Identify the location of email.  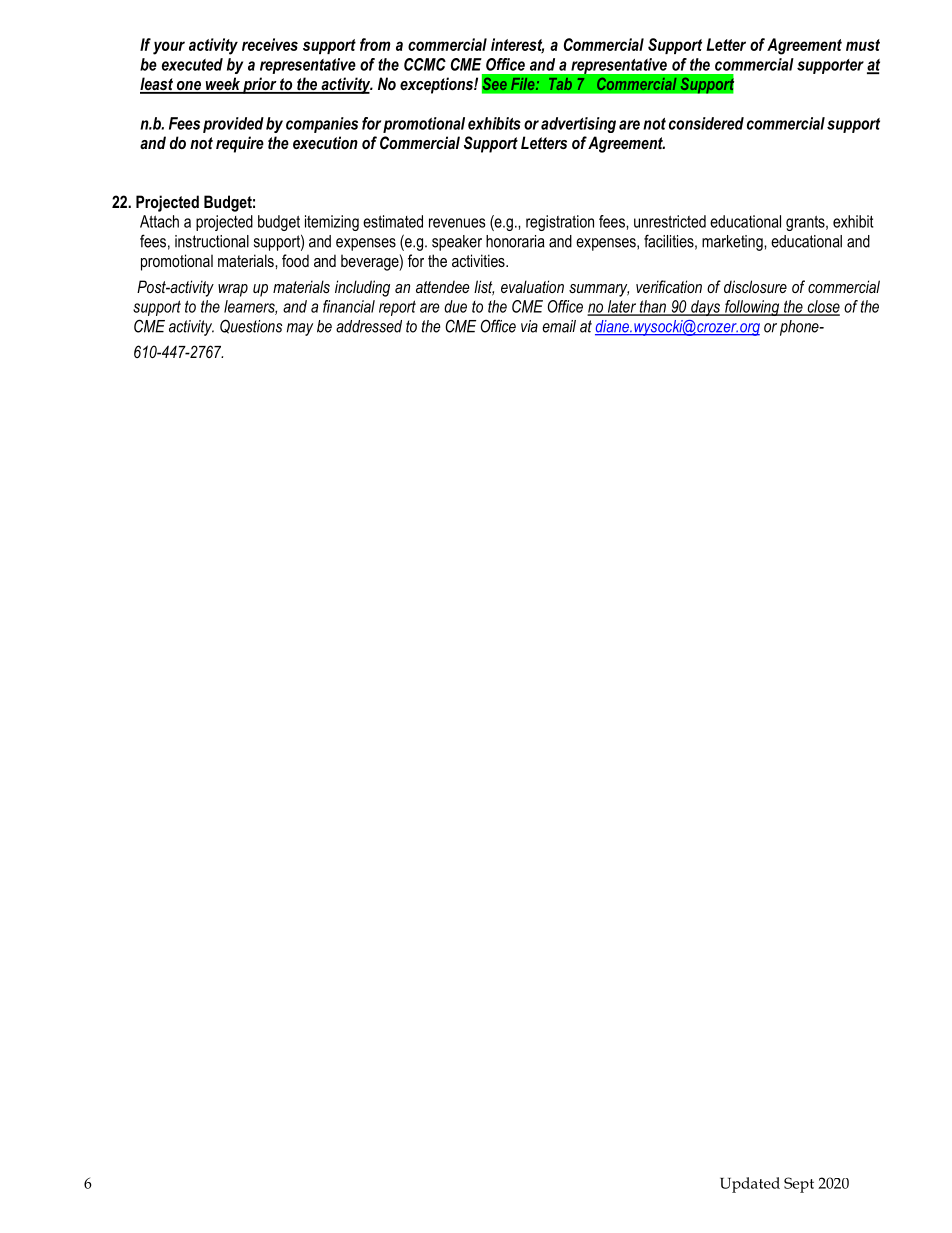
(559, 326).
